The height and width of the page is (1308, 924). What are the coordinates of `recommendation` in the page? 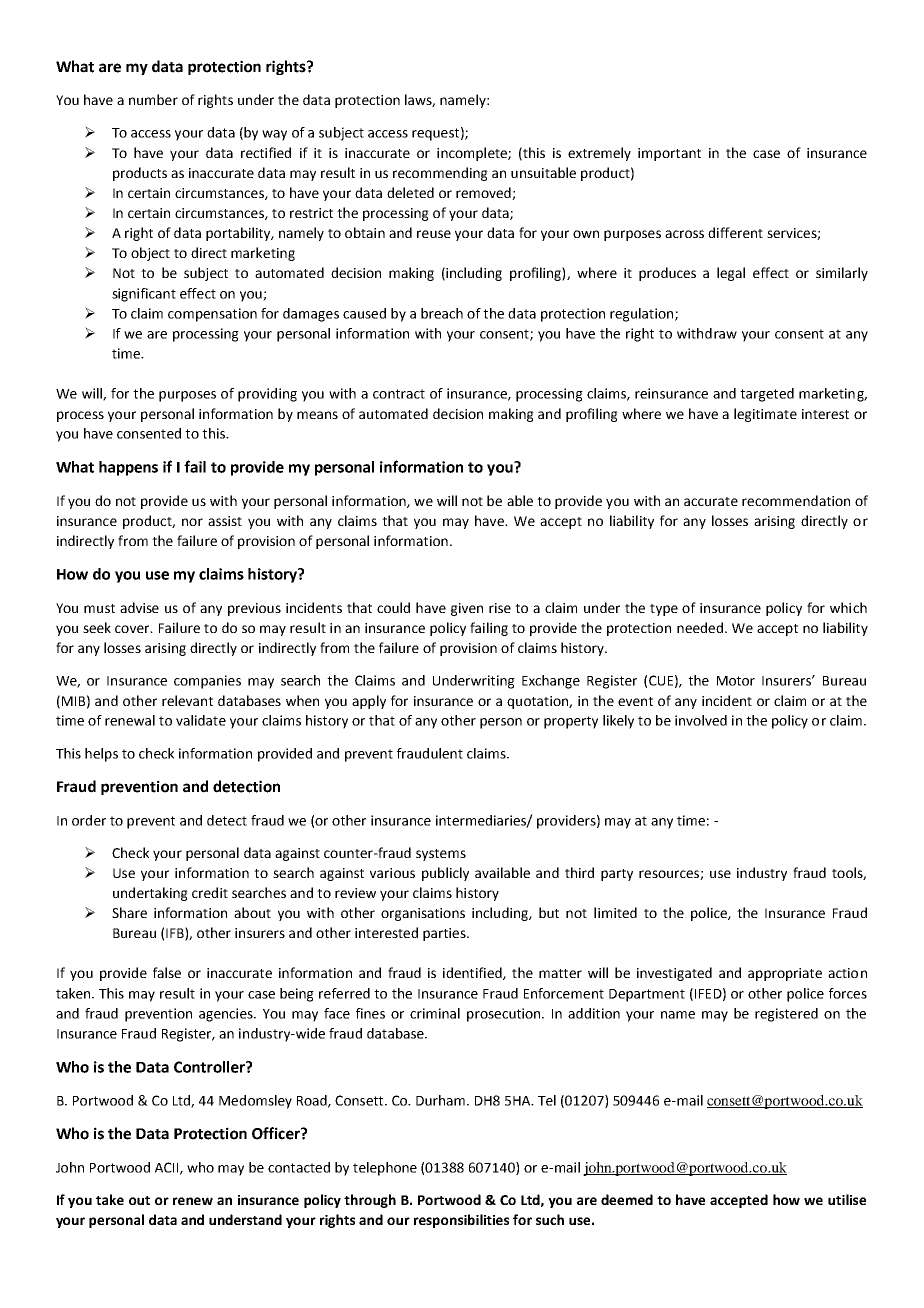 It's located at (796, 500).
